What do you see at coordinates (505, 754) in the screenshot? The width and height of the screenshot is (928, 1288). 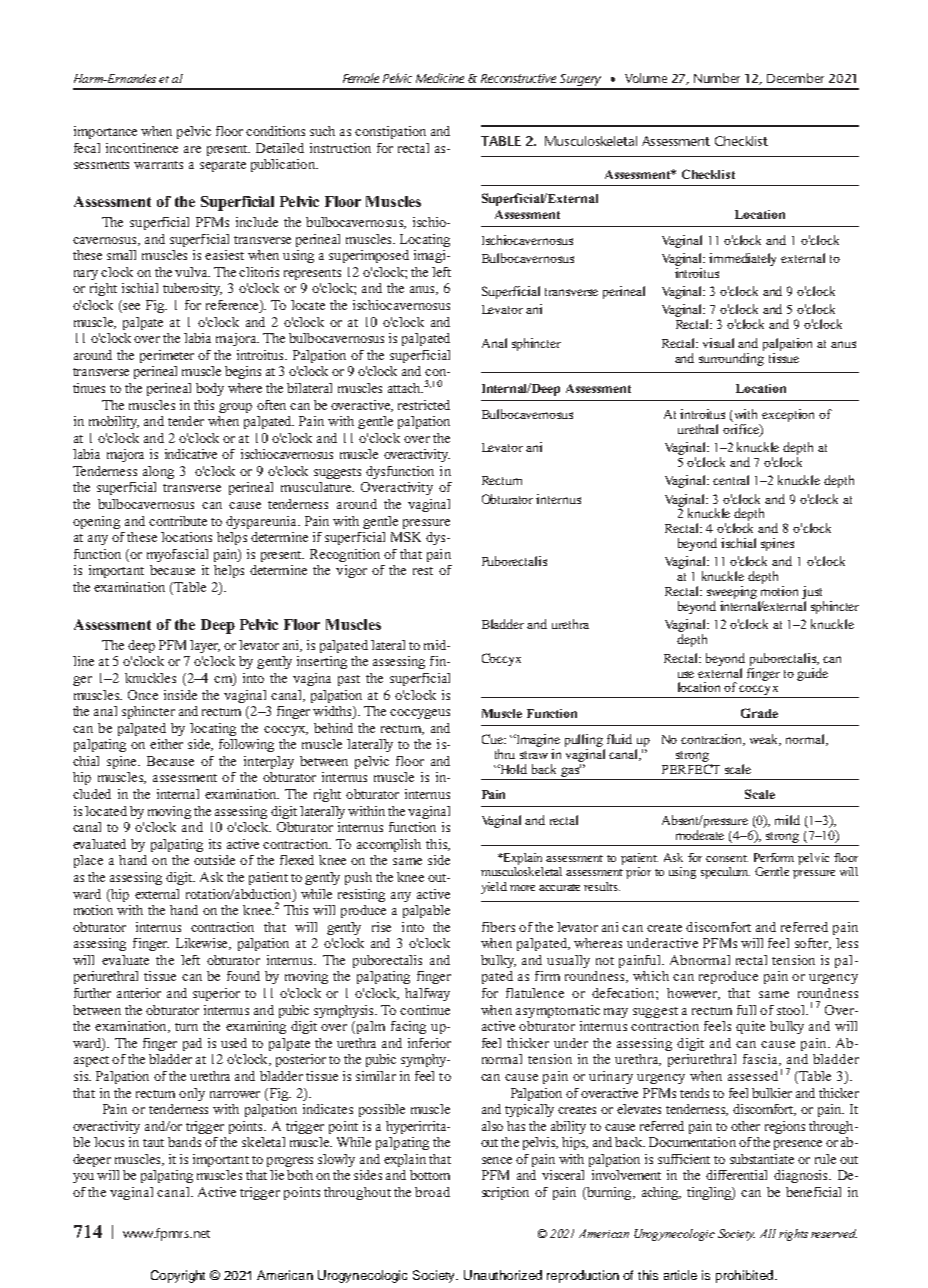 I see `thru` at bounding box center [505, 754].
